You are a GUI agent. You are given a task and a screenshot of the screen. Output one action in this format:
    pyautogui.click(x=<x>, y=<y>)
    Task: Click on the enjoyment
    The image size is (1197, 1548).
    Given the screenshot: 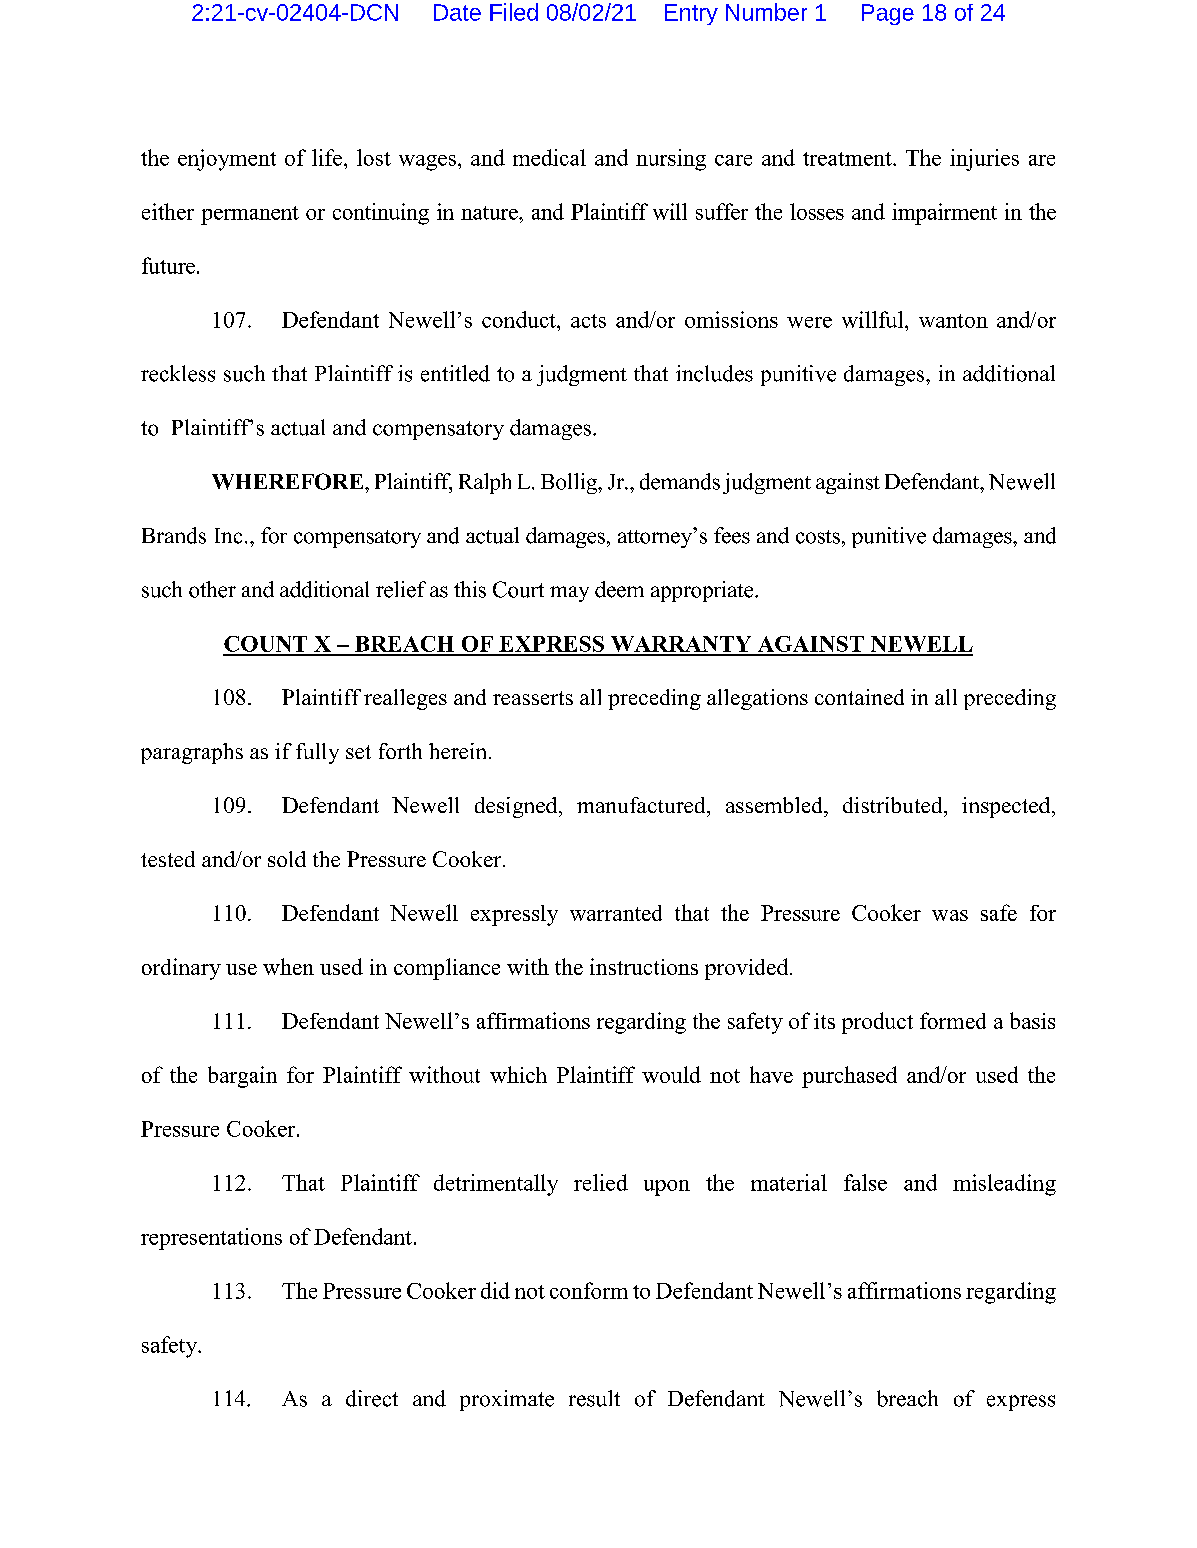 What is the action you would take?
    pyautogui.click(x=227, y=160)
